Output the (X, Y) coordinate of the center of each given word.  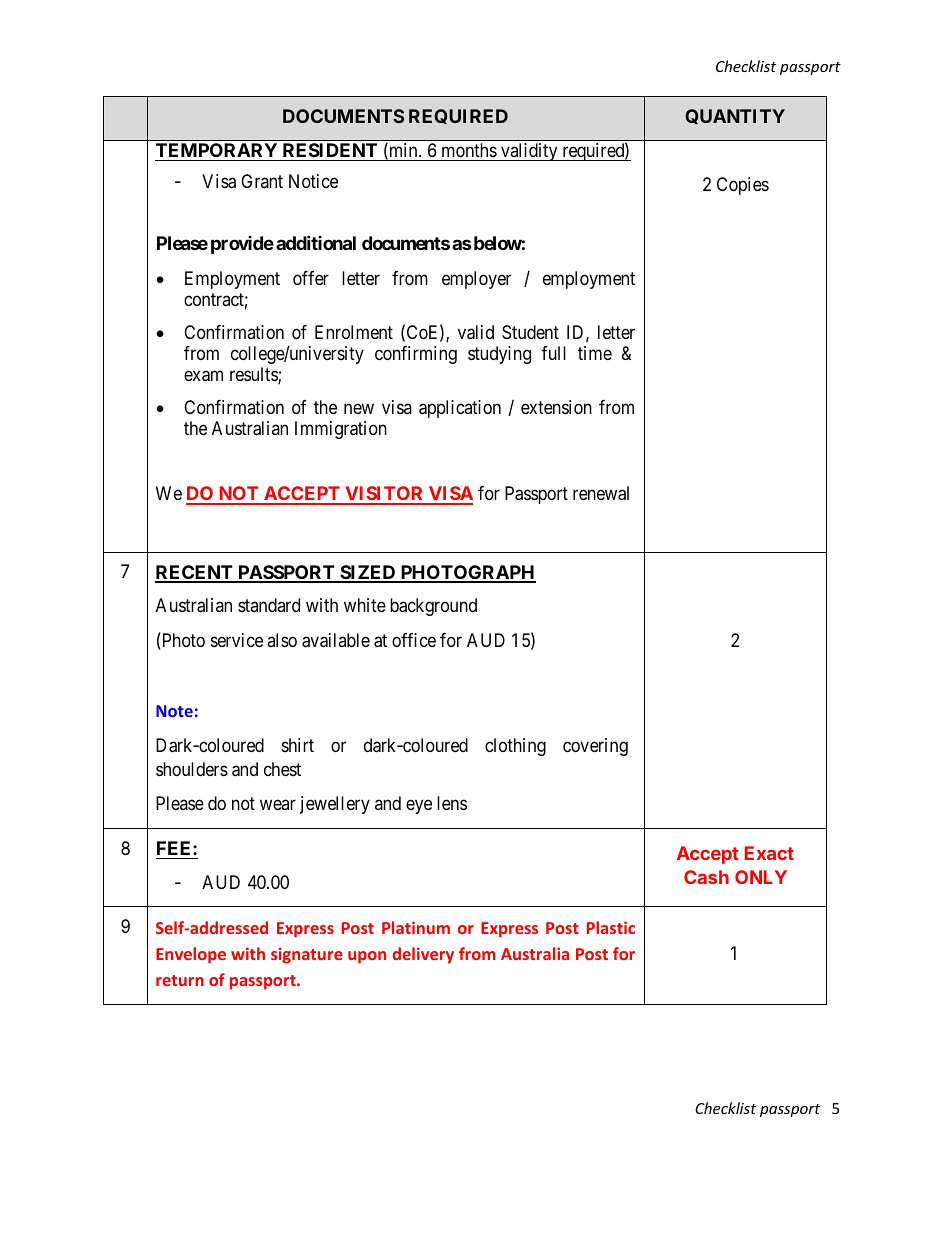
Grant (262, 181)
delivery (423, 955)
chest (282, 769)
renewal (601, 493)
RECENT (195, 573)
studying (499, 355)
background (433, 607)
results (254, 375)
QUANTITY (735, 116)
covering (595, 747)
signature (307, 955)
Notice (313, 181)
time (595, 353)
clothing (515, 747)
